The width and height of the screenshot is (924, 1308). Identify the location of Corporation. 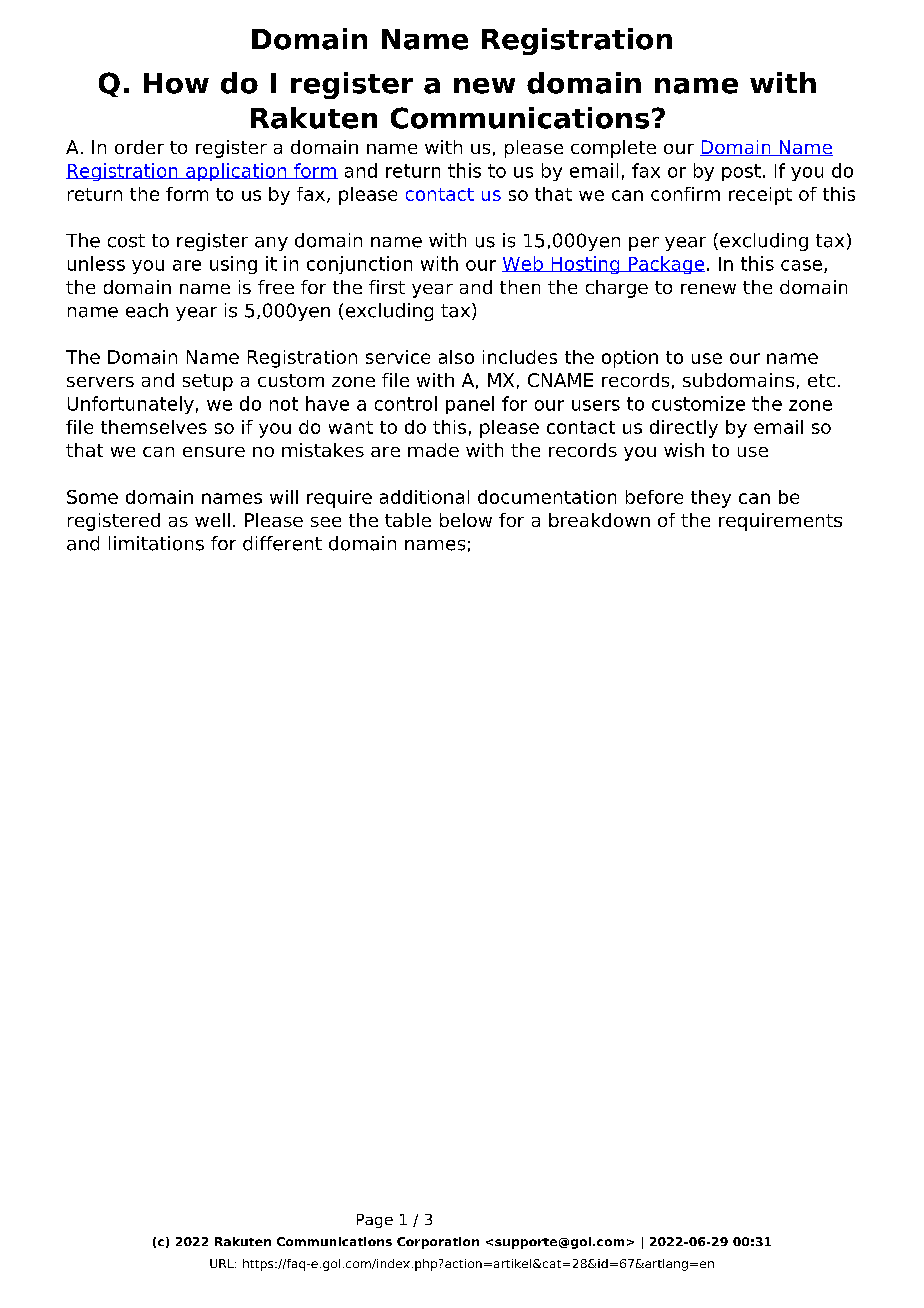
(438, 1243).
